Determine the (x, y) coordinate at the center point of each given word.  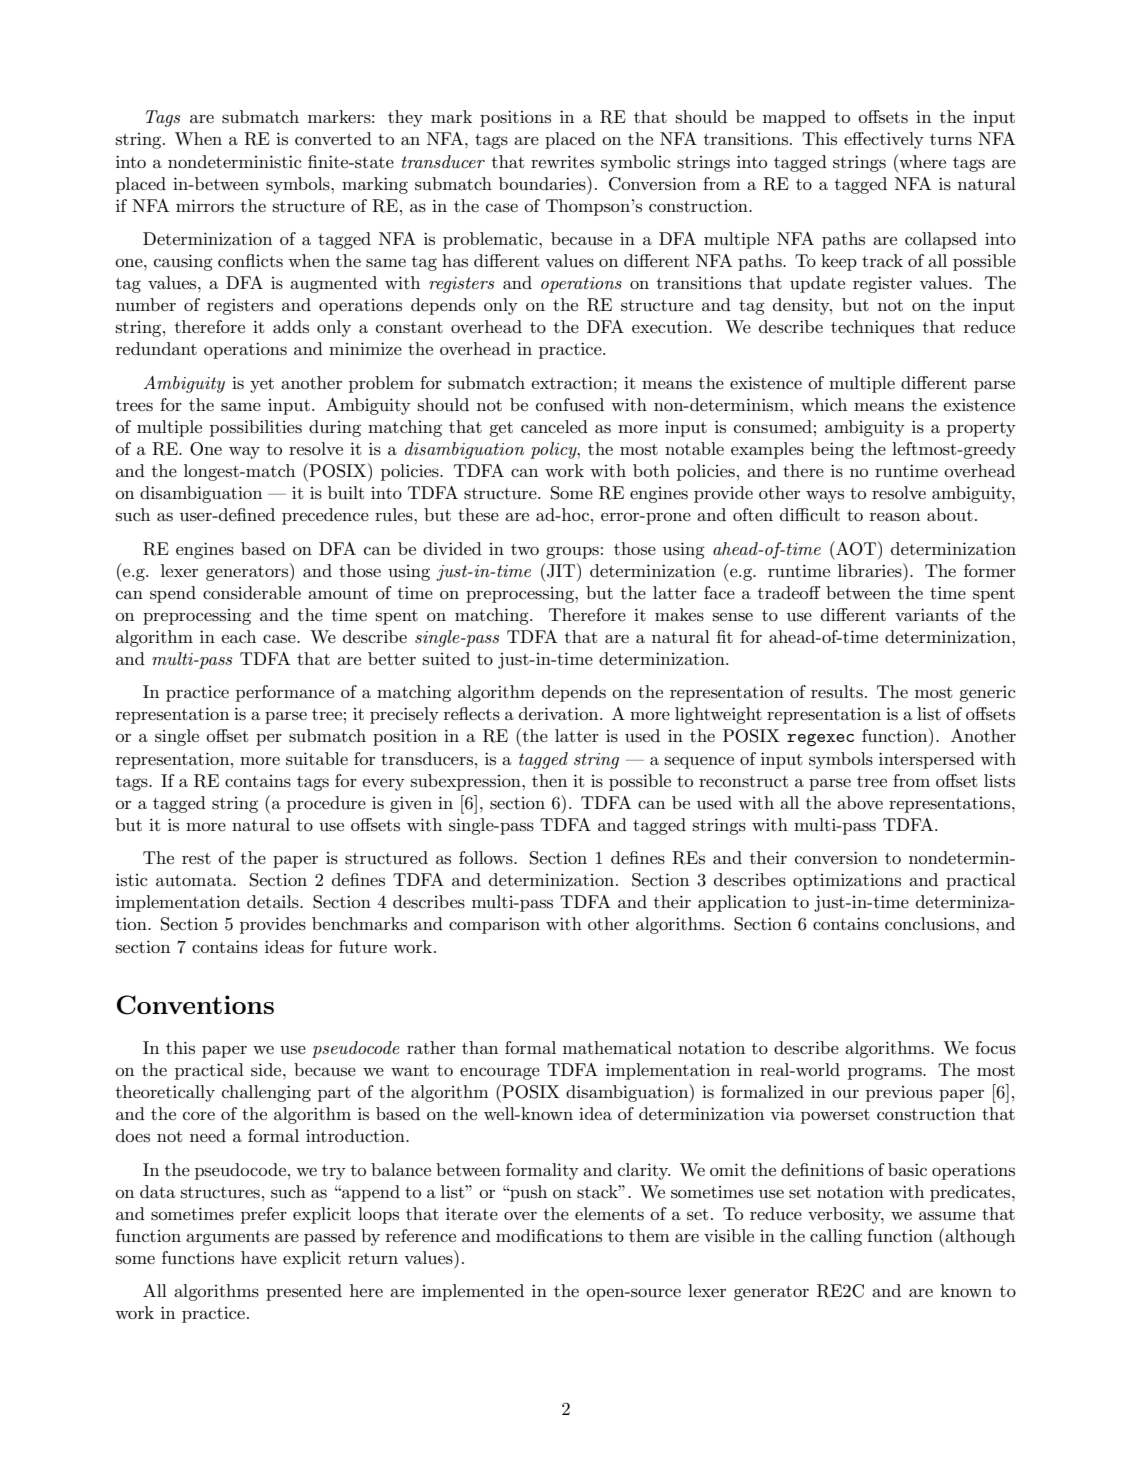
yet (262, 385)
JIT (561, 570)
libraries (871, 570)
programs (886, 1073)
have (259, 1257)
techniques (872, 328)
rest (196, 859)
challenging (266, 1093)
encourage (500, 1073)
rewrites (562, 161)
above (860, 802)
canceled (554, 426)
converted (333, 138)
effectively (884, 140)
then (549, 780)
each (238, 636)
